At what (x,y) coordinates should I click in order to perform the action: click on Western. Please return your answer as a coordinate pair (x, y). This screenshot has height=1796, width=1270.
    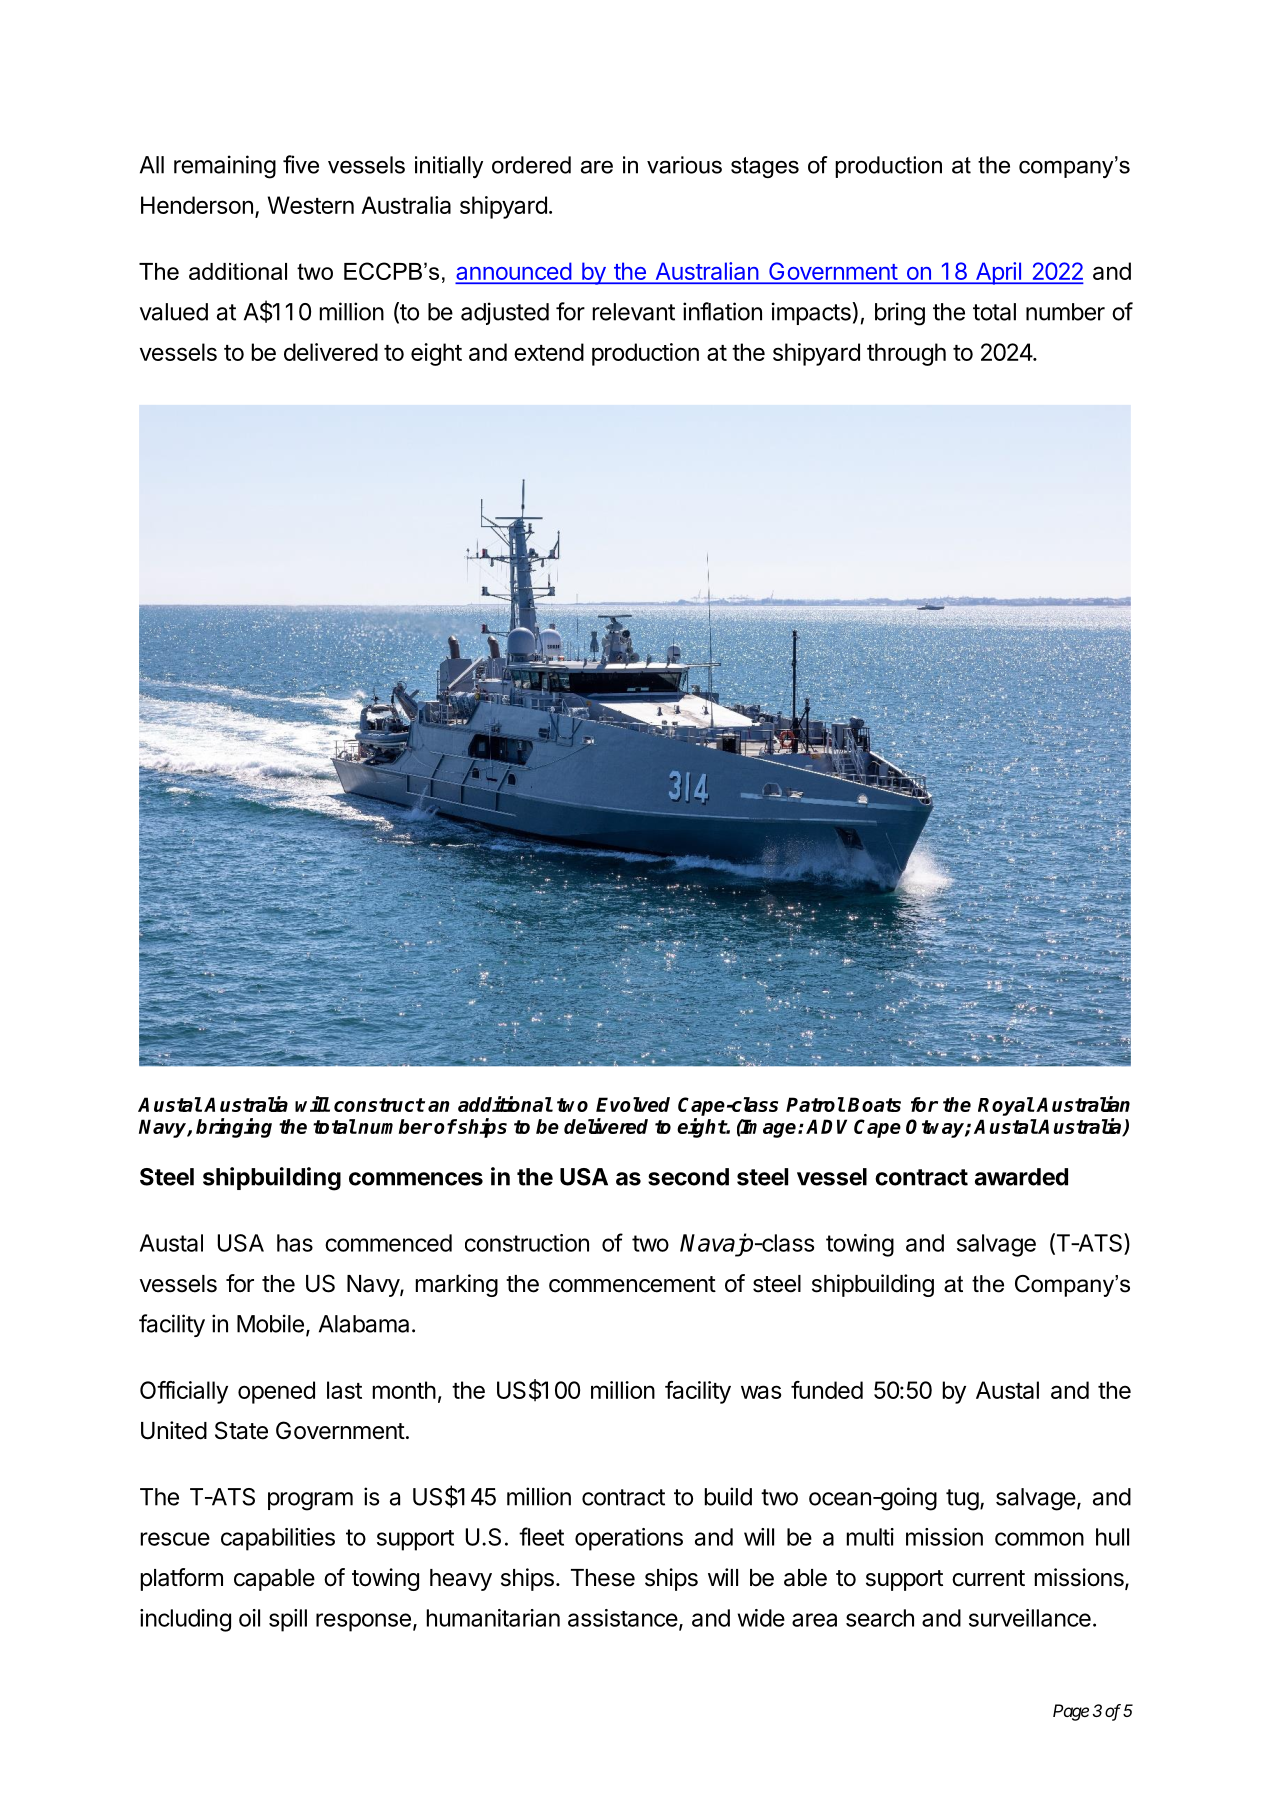
    Looking at the image, I should click on (311, 205).
